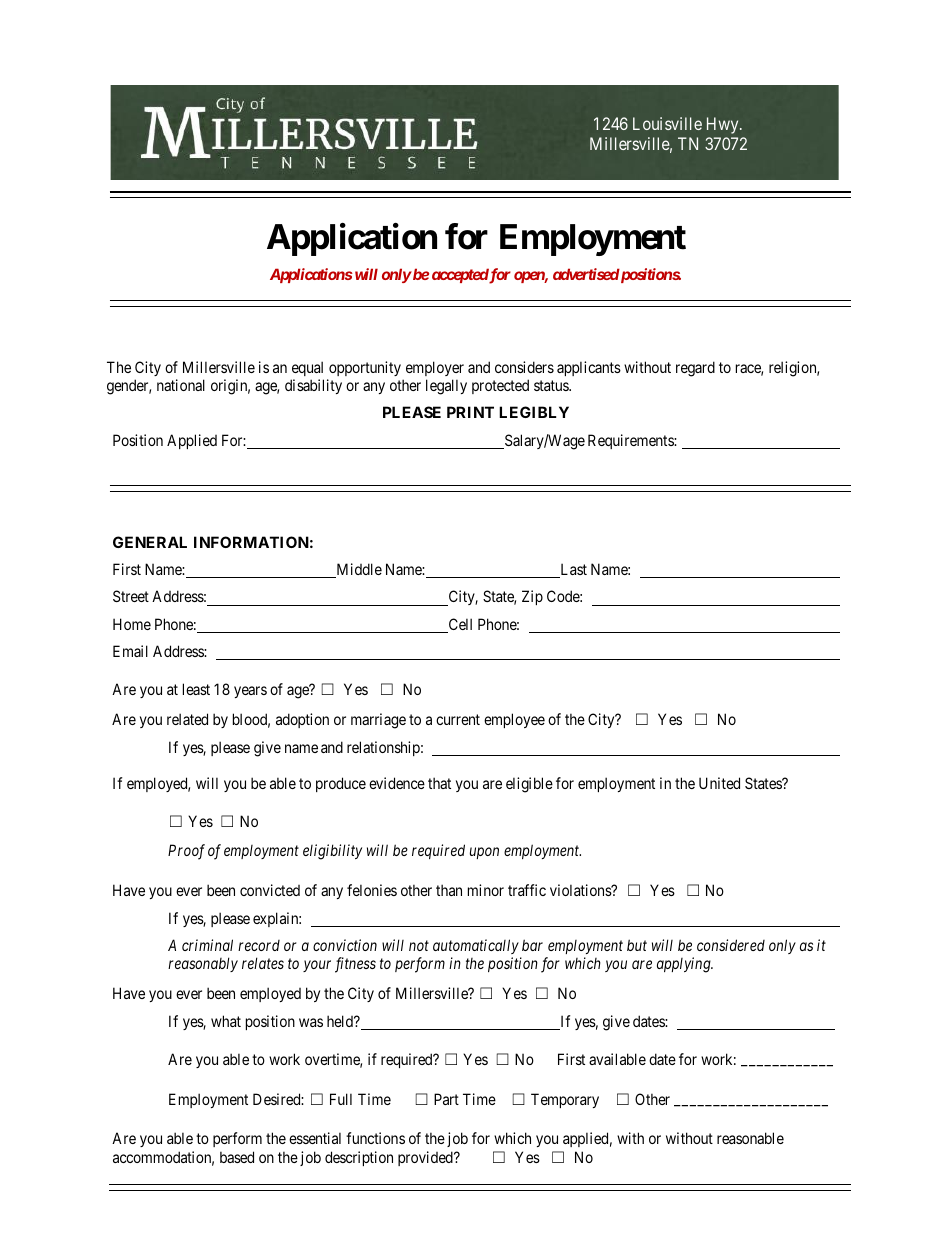  What do you see at coordinates (196, 689) in the page?
I see `least` at bounding box center [196, 689].
